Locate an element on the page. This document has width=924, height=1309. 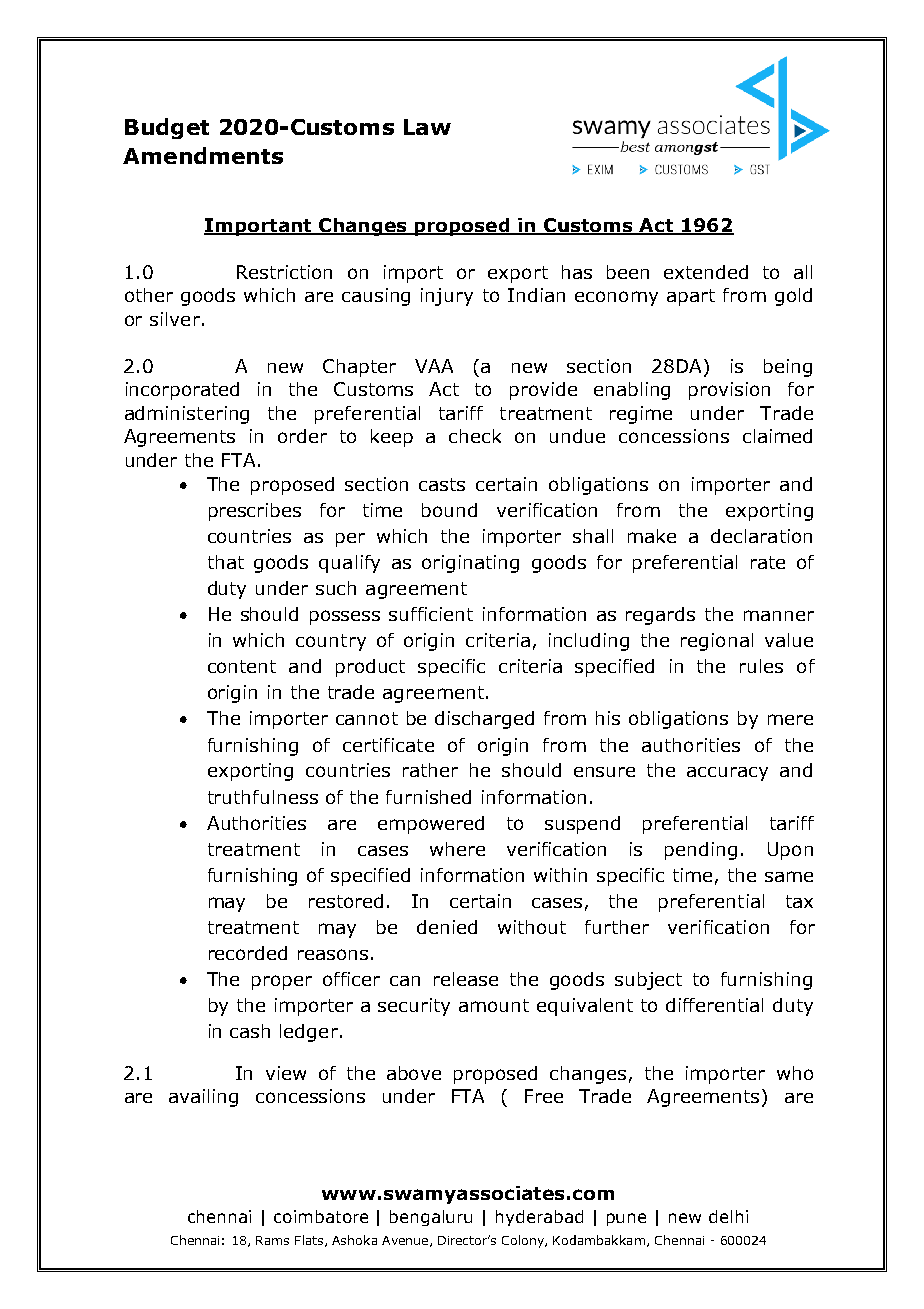
provision is located at coordinates (729, 391).
